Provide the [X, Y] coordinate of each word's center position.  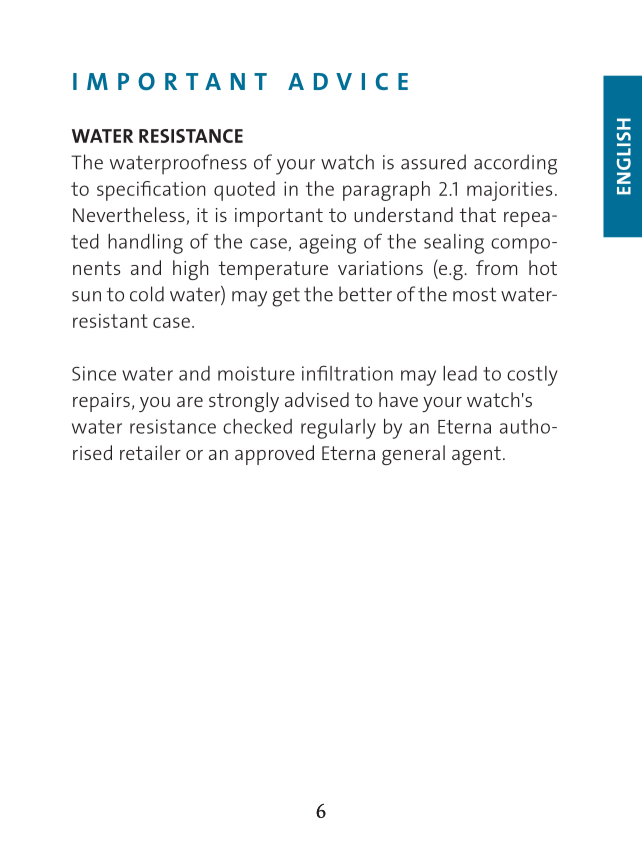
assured [433, 162]
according [515, 164]
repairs [101, 402]
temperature [273, 270]
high [190, 270]
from [496, 267]
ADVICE [348, 81]
